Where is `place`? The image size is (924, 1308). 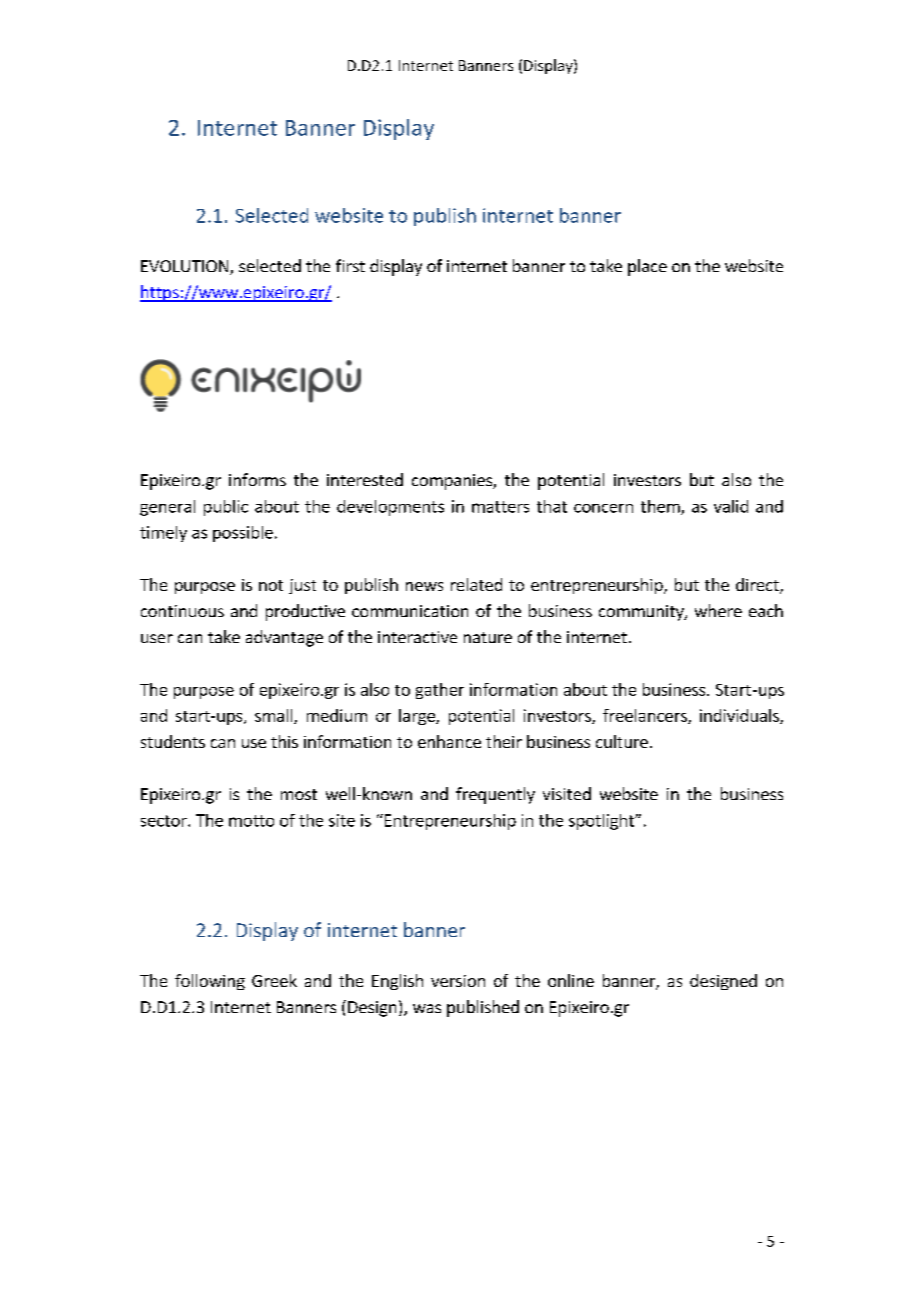 place is located at coordinates (647, 267).
